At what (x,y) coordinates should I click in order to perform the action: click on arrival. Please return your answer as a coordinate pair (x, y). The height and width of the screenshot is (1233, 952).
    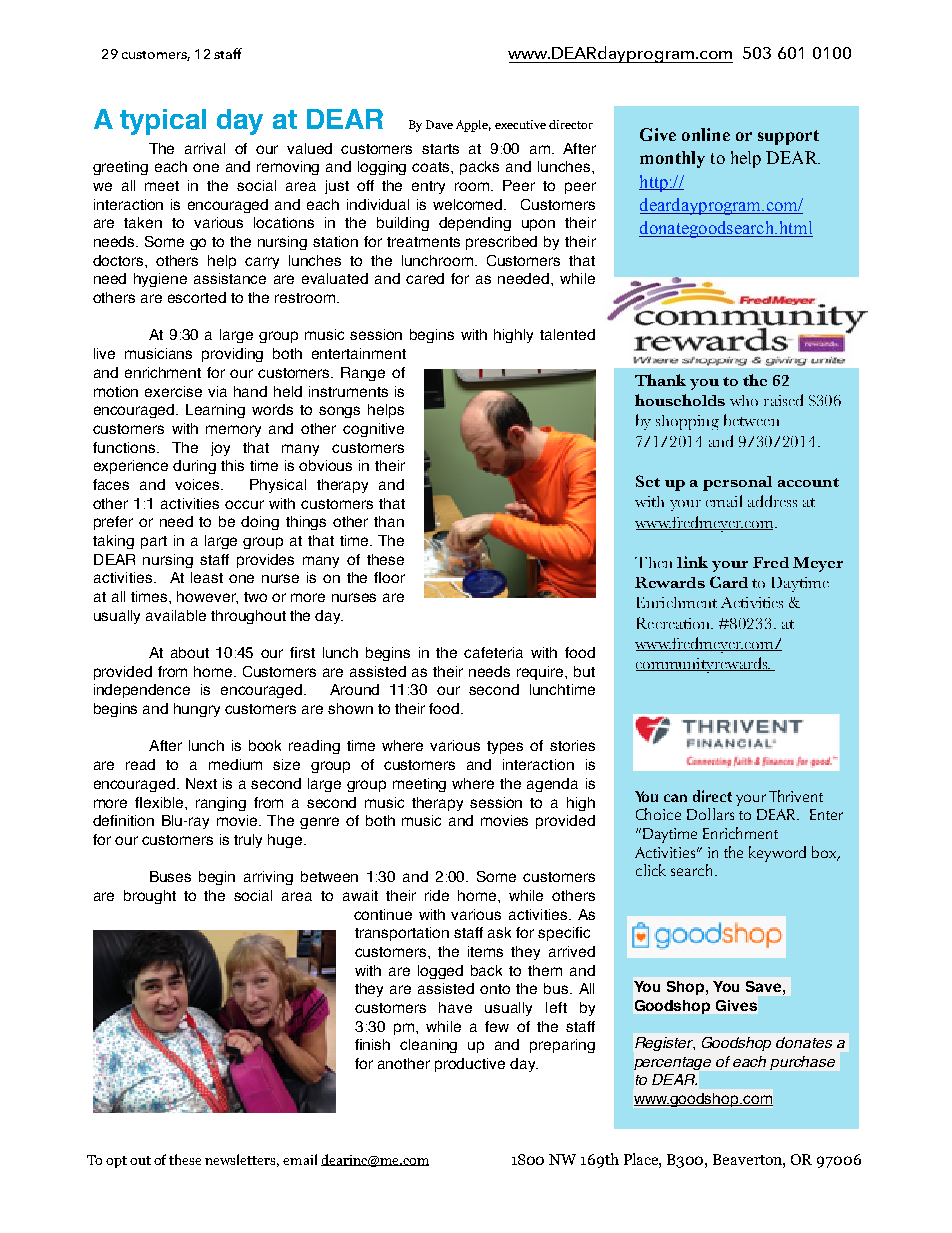
    Looking at the image, I should click on (205, 148).
